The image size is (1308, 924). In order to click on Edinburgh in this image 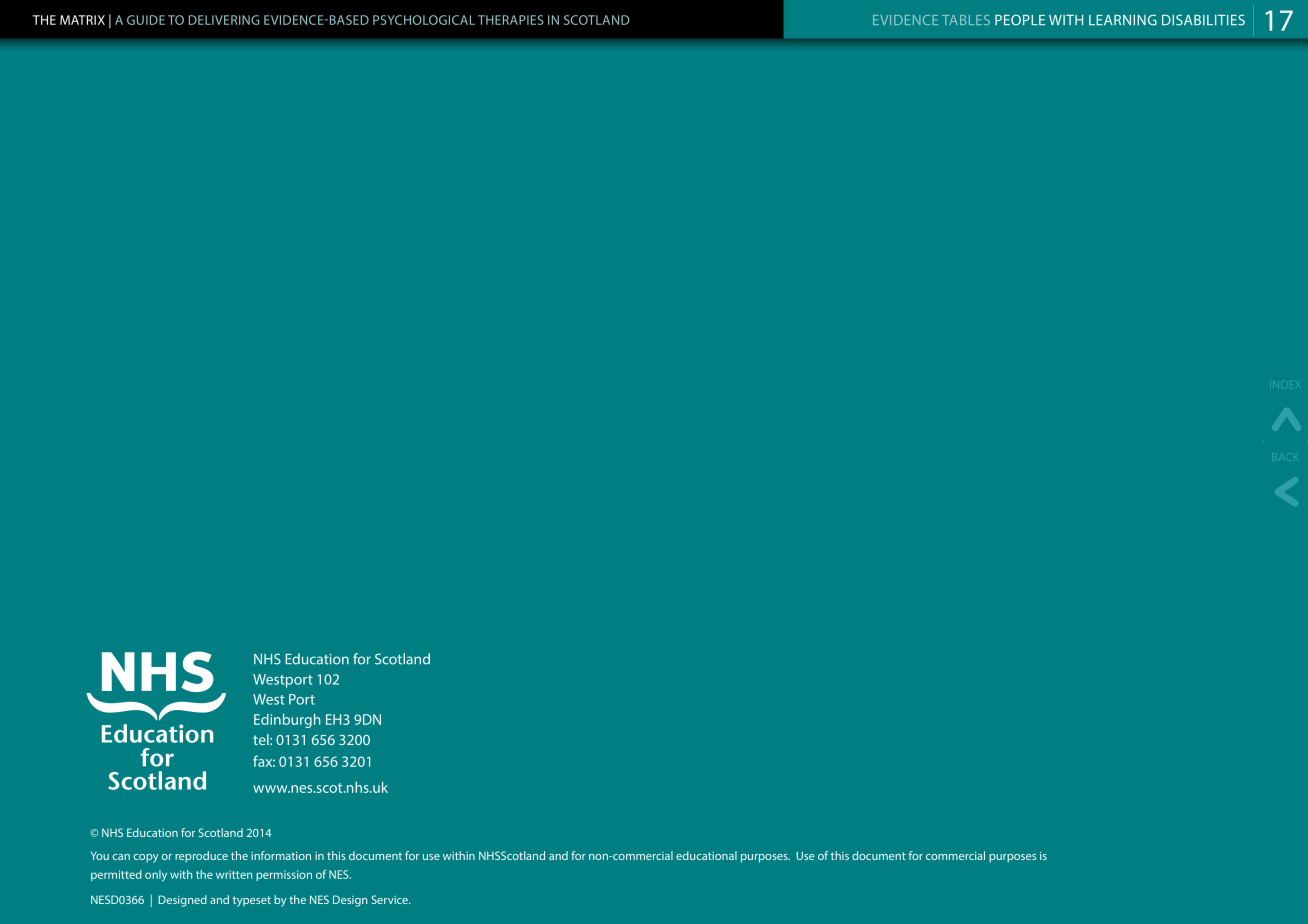, I will do `click(287, 721)`.
